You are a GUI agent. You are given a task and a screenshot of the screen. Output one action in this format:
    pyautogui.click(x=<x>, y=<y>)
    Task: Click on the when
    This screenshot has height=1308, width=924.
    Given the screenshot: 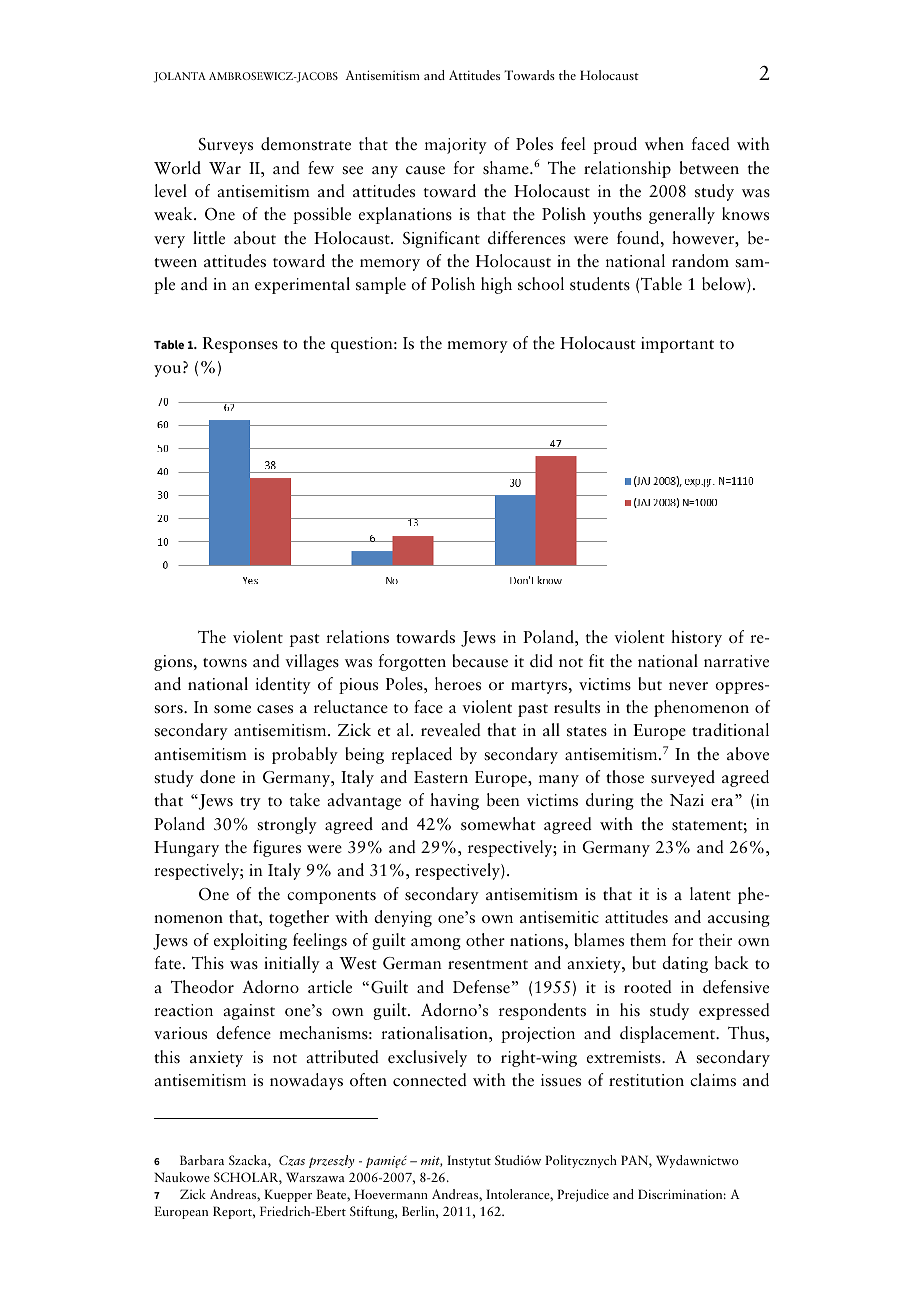 What is the action you would take?
    pyautogui.click(x=664, y=143)
